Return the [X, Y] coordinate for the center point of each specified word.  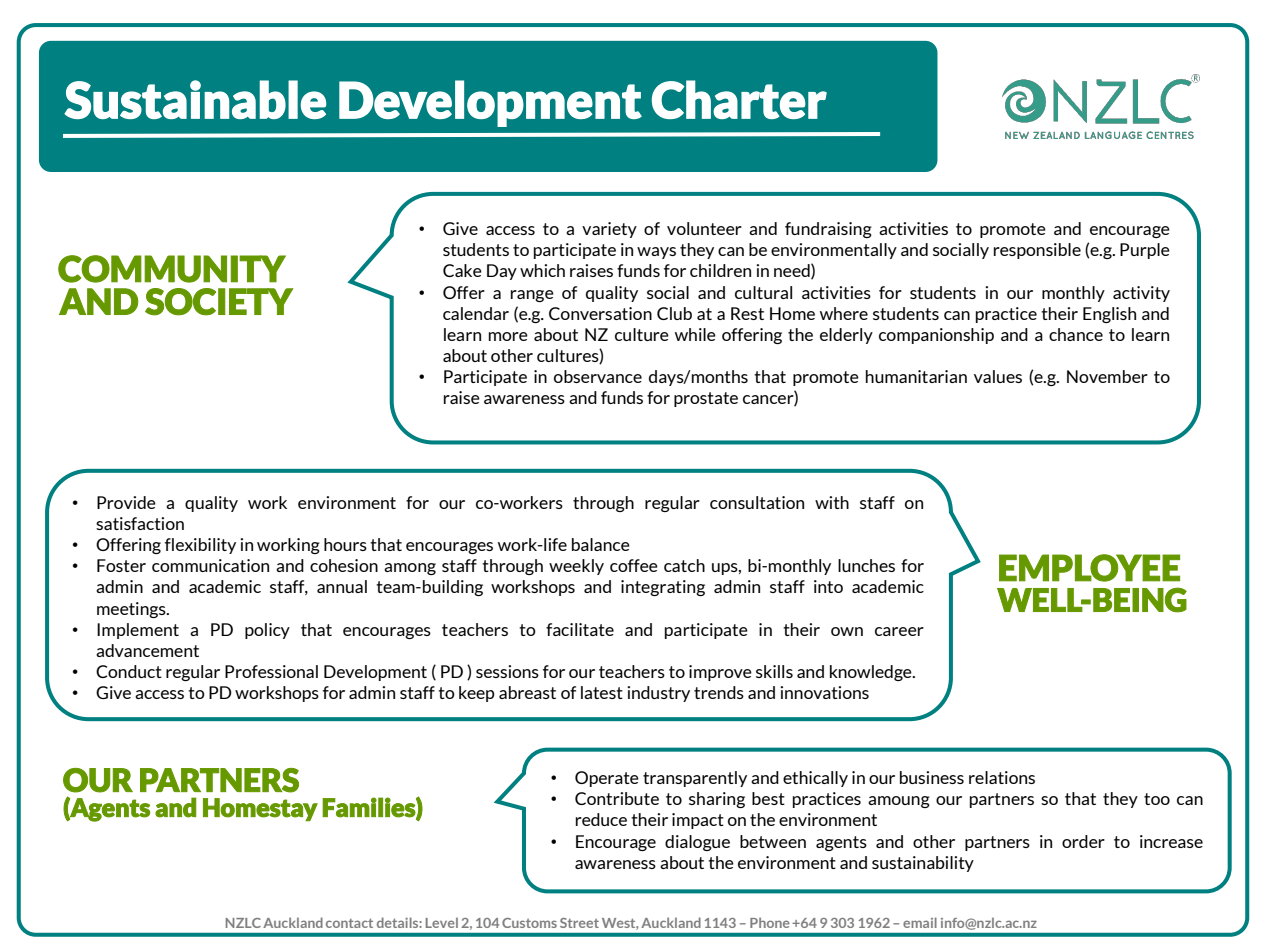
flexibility [200, 546]
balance [601, 544]
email [920, 922]
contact [349, 923]
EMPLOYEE [1089, 568]
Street [579, 923]
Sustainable [195, 99]
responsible [1037, 251]
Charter [739, 99]
